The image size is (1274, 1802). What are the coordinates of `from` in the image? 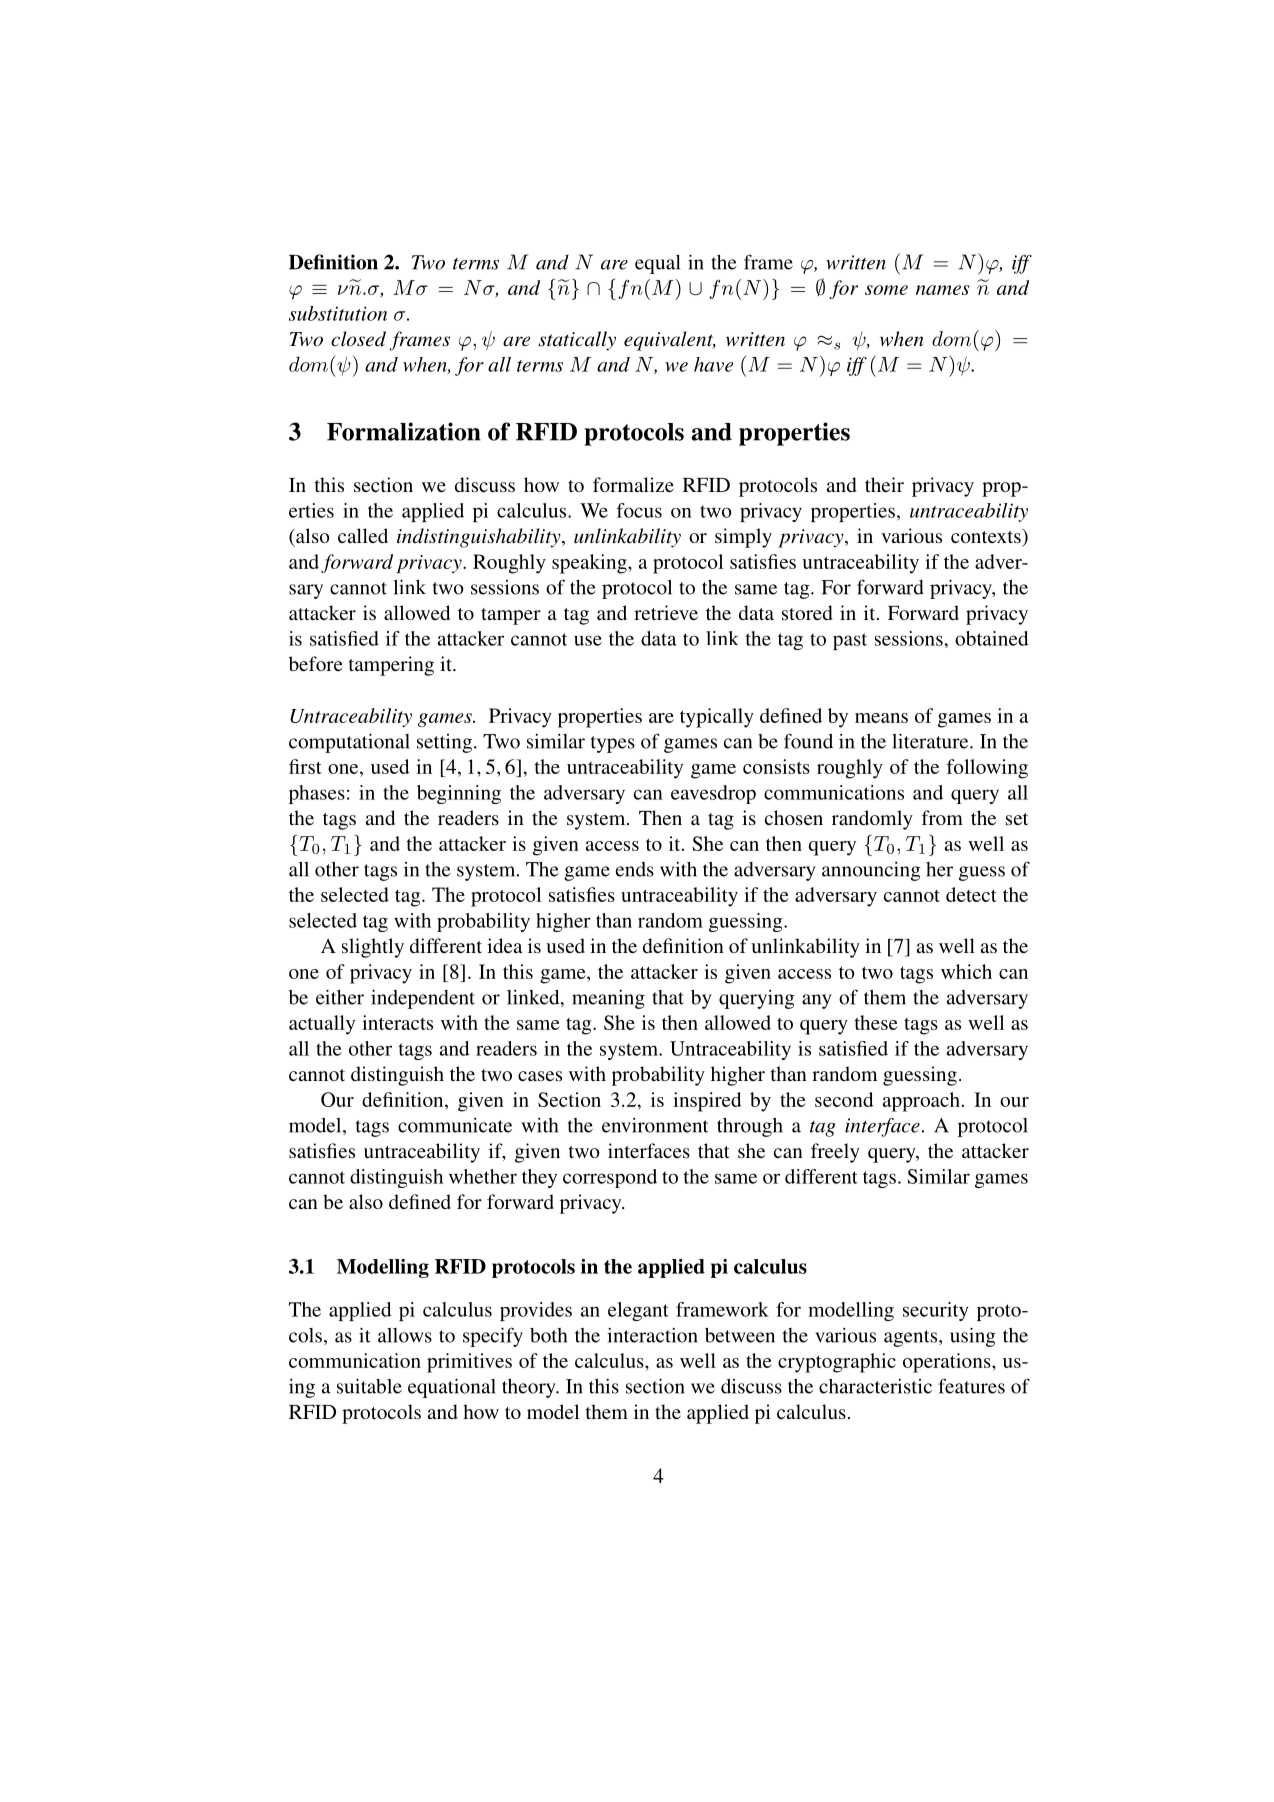 It's located at (942, 817).
